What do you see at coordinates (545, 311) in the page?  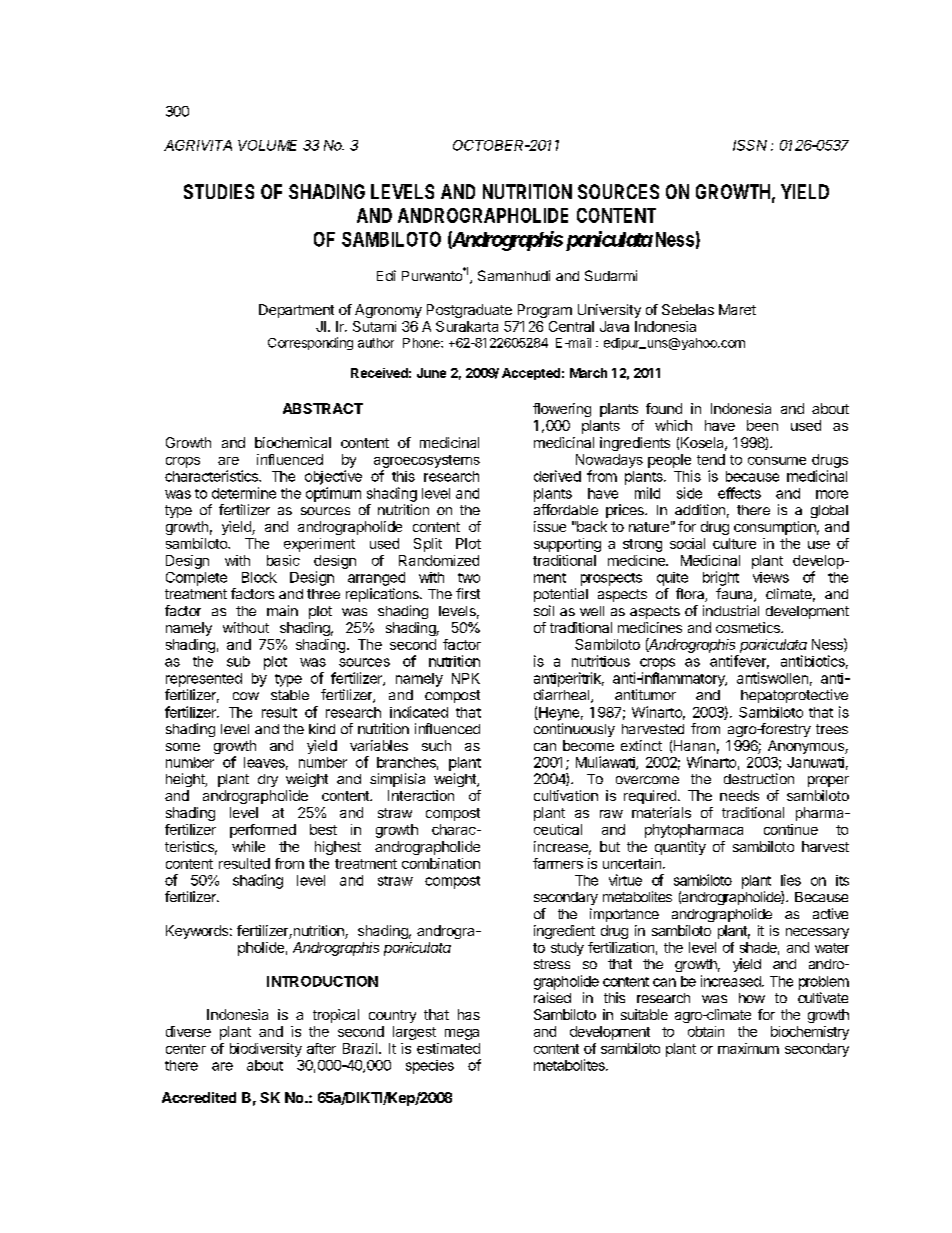 I see `Program` at bounding box center [545, 311].
